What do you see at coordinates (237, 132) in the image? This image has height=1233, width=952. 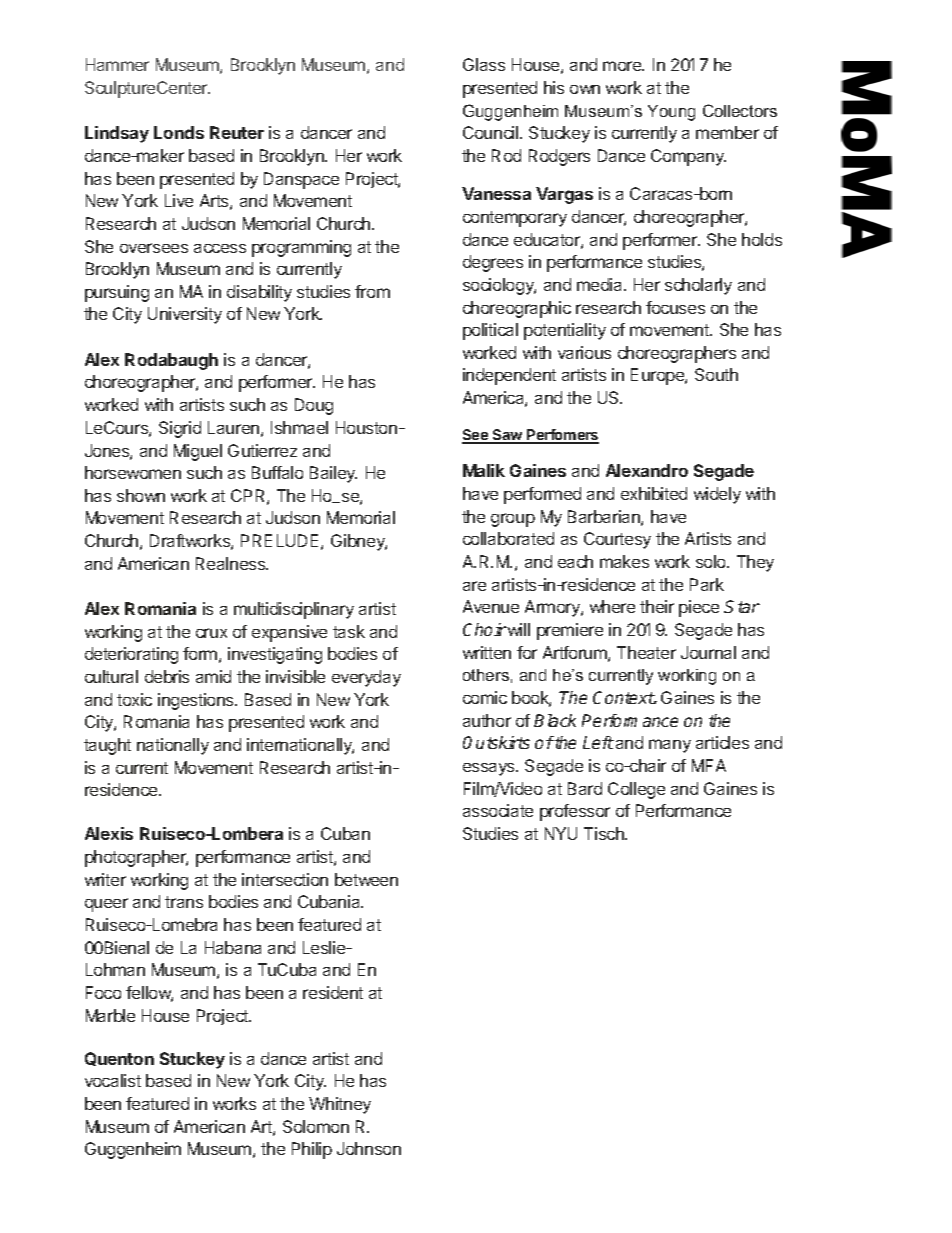 I see `Reuter` at bounding box center [237, 132].
